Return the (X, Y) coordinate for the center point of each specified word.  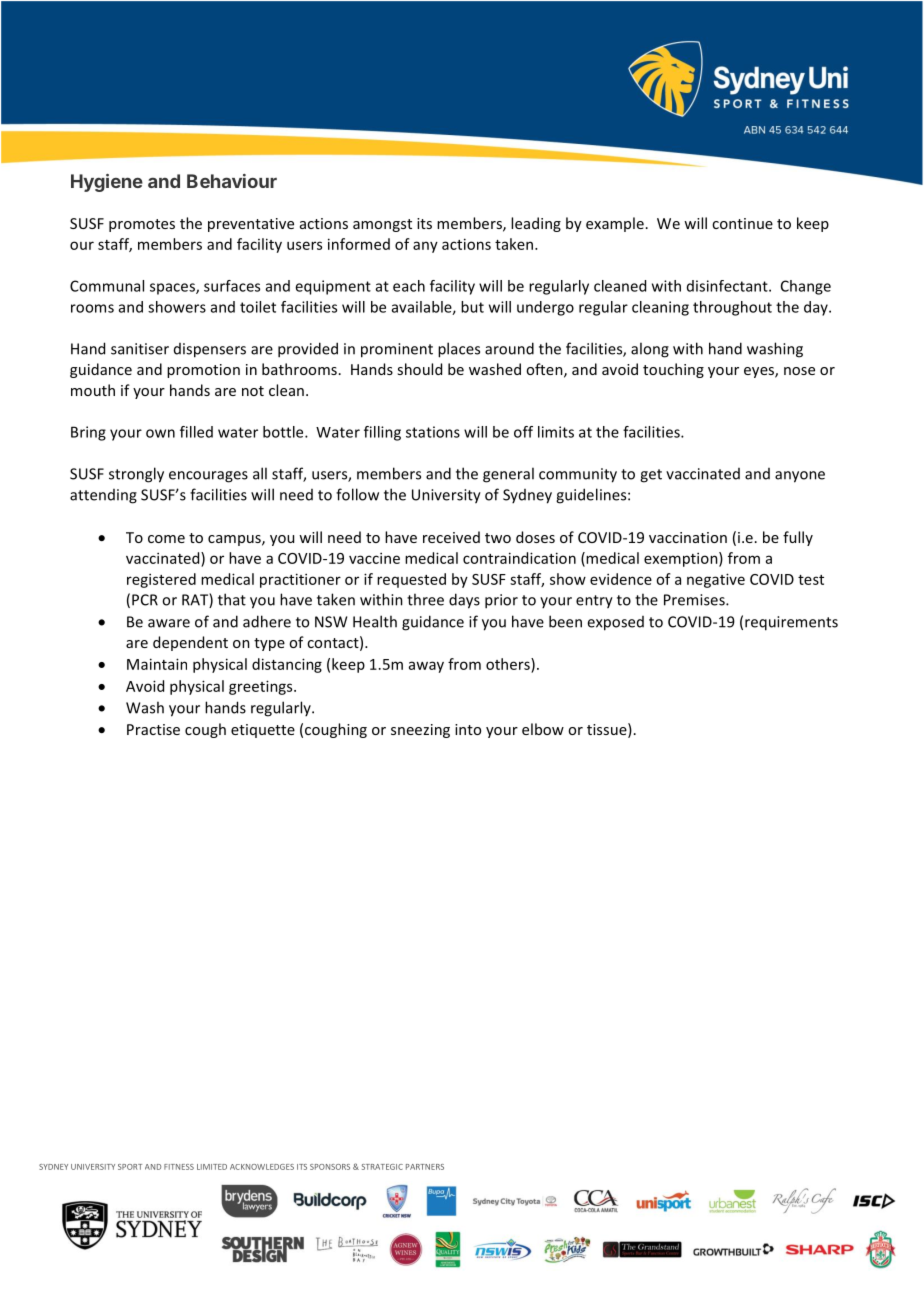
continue (742, 223)
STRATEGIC (382, 1167)
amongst (382, 225)
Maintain (157, 664)
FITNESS (179, 1167)
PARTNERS (425, 1167)
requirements (791, 623)
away (426, 667)
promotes (142, 225)
